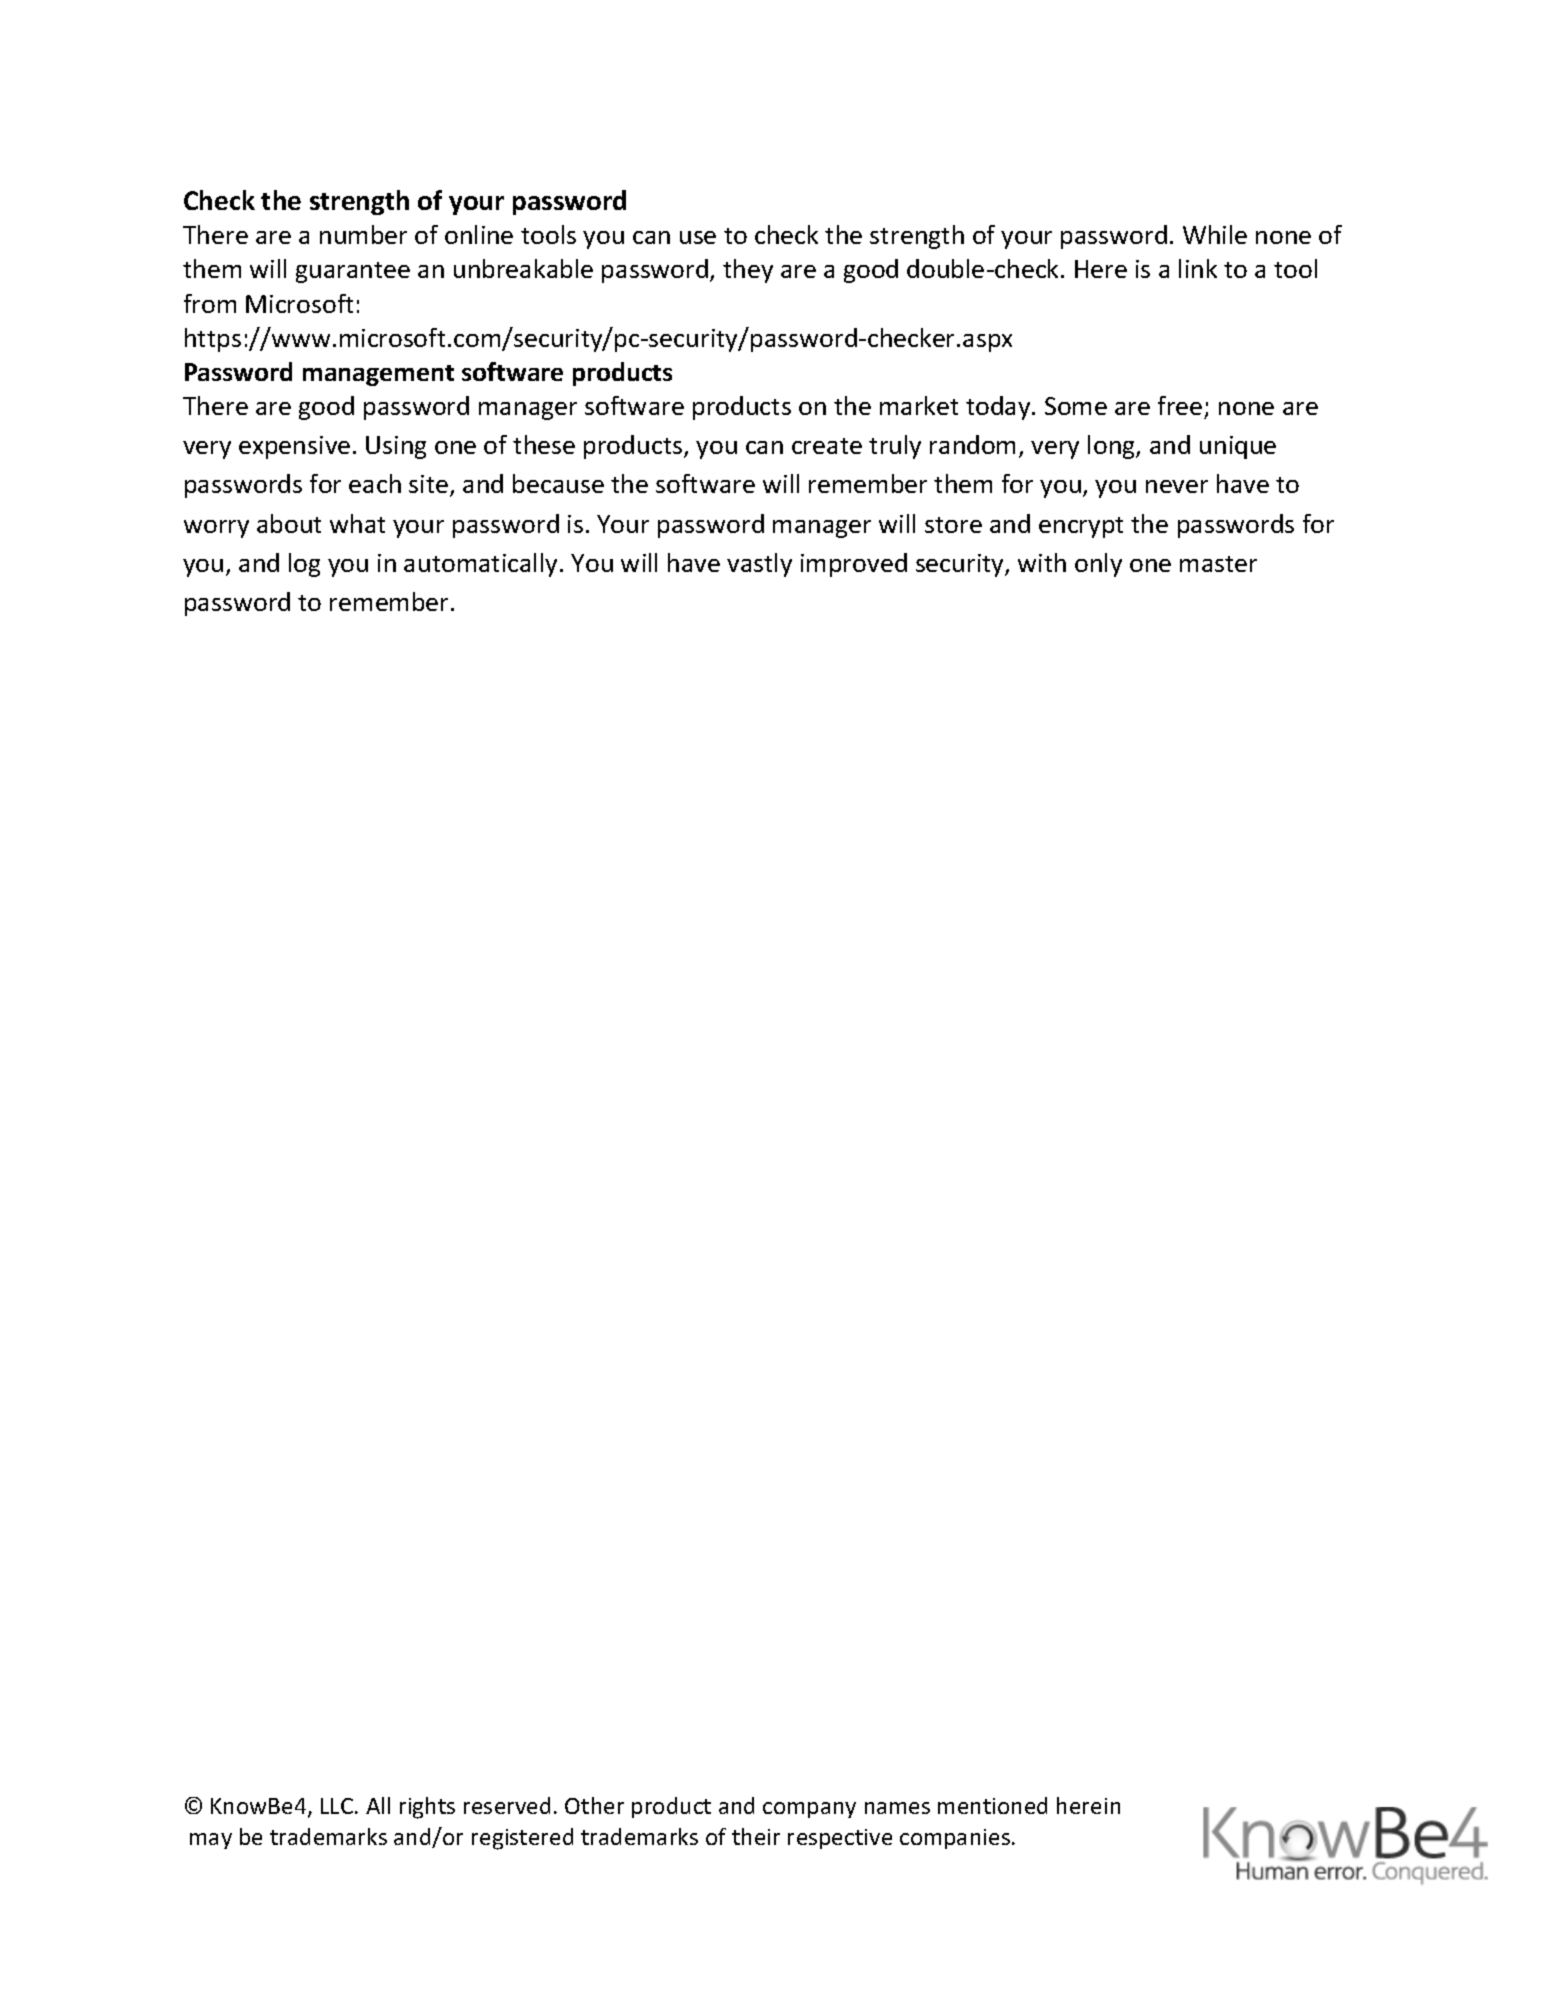  What do you see at coordinates (338, 1806) in the image?
I see `LLC` at bounding box center [338, 1806].
